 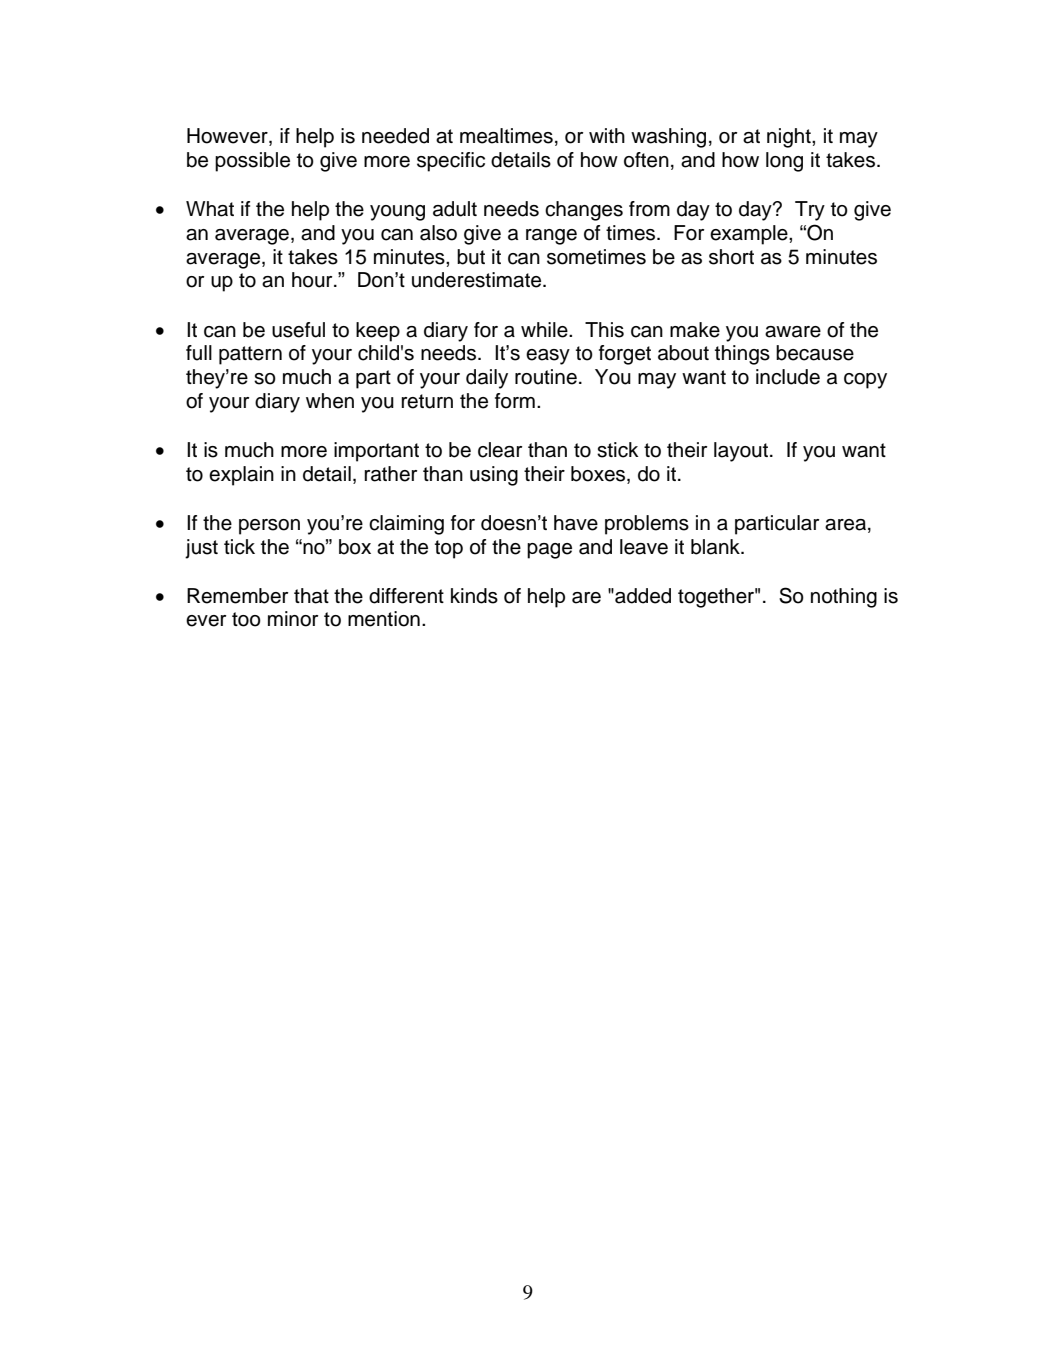 I want to click on with, so click(x=607, y=135).
